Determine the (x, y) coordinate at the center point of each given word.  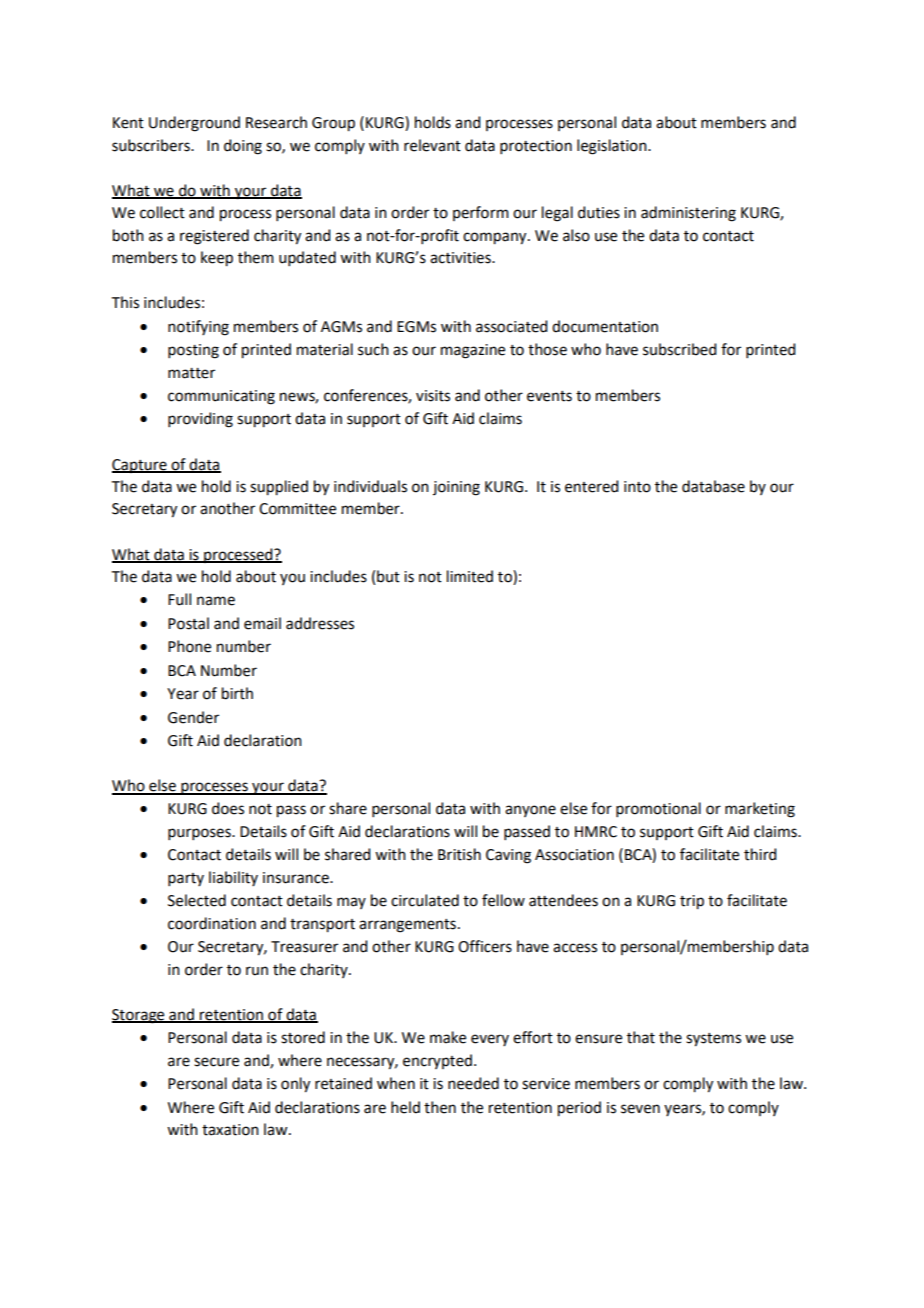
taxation (230, 1130)
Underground (194, 124)
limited (470, 576)
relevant (432, 145)
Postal (188, 623)
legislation (613, 147)
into (637, 487)
